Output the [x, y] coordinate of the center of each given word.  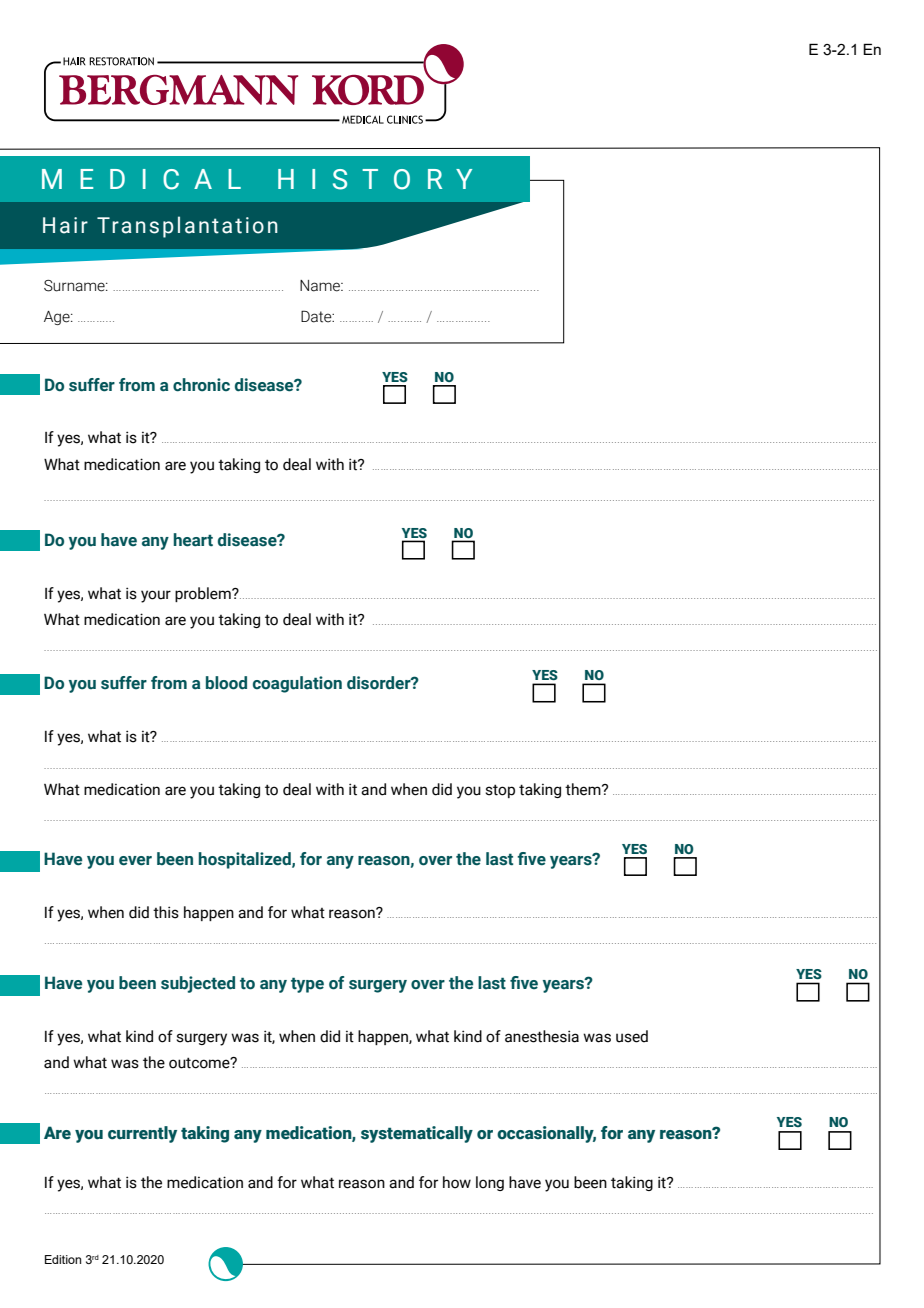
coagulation [297, 684]
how [457, 1182]
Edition [63, 1259]
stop [500, 791]
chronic [201, 385]
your [156, 596]
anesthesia [542, 1036]
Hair [65, 225]
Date [317, 316]
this [166, 912]
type [307, 985]
